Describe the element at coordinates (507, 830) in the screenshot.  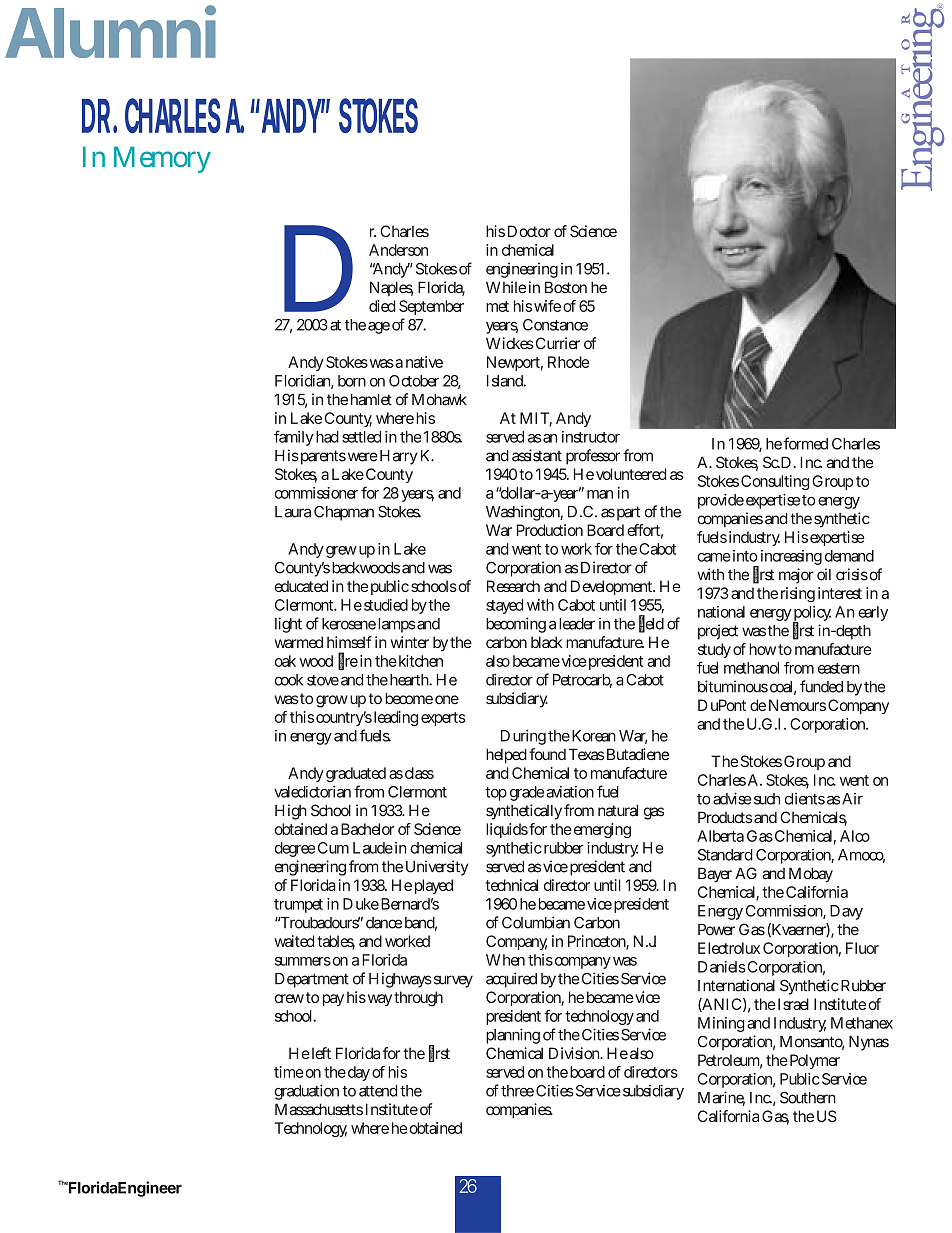
I see `liquids` at that location.
